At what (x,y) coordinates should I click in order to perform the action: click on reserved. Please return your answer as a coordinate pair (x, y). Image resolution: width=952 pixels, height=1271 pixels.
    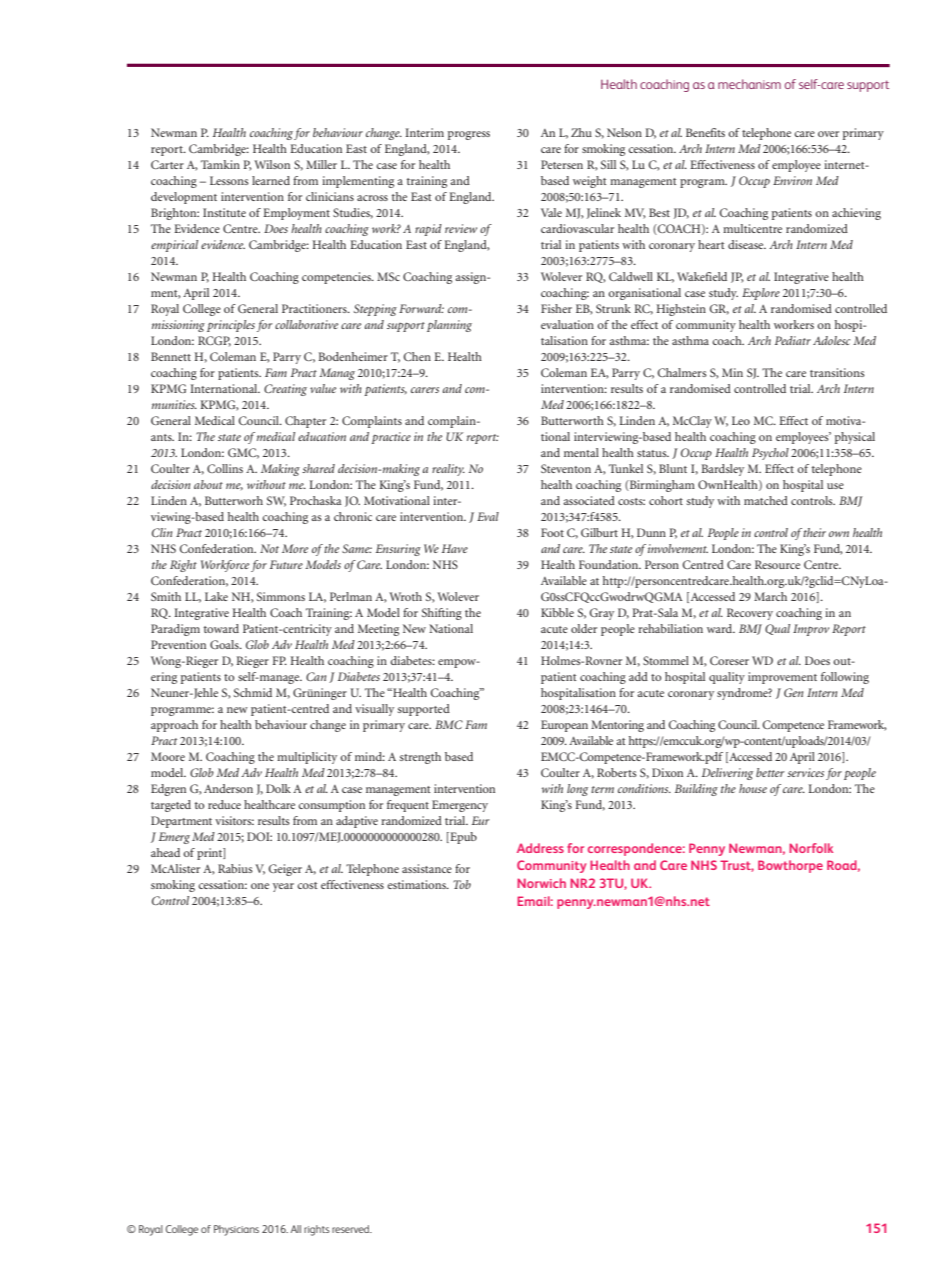
    Looking at the image, I should click on (351, 1229).
